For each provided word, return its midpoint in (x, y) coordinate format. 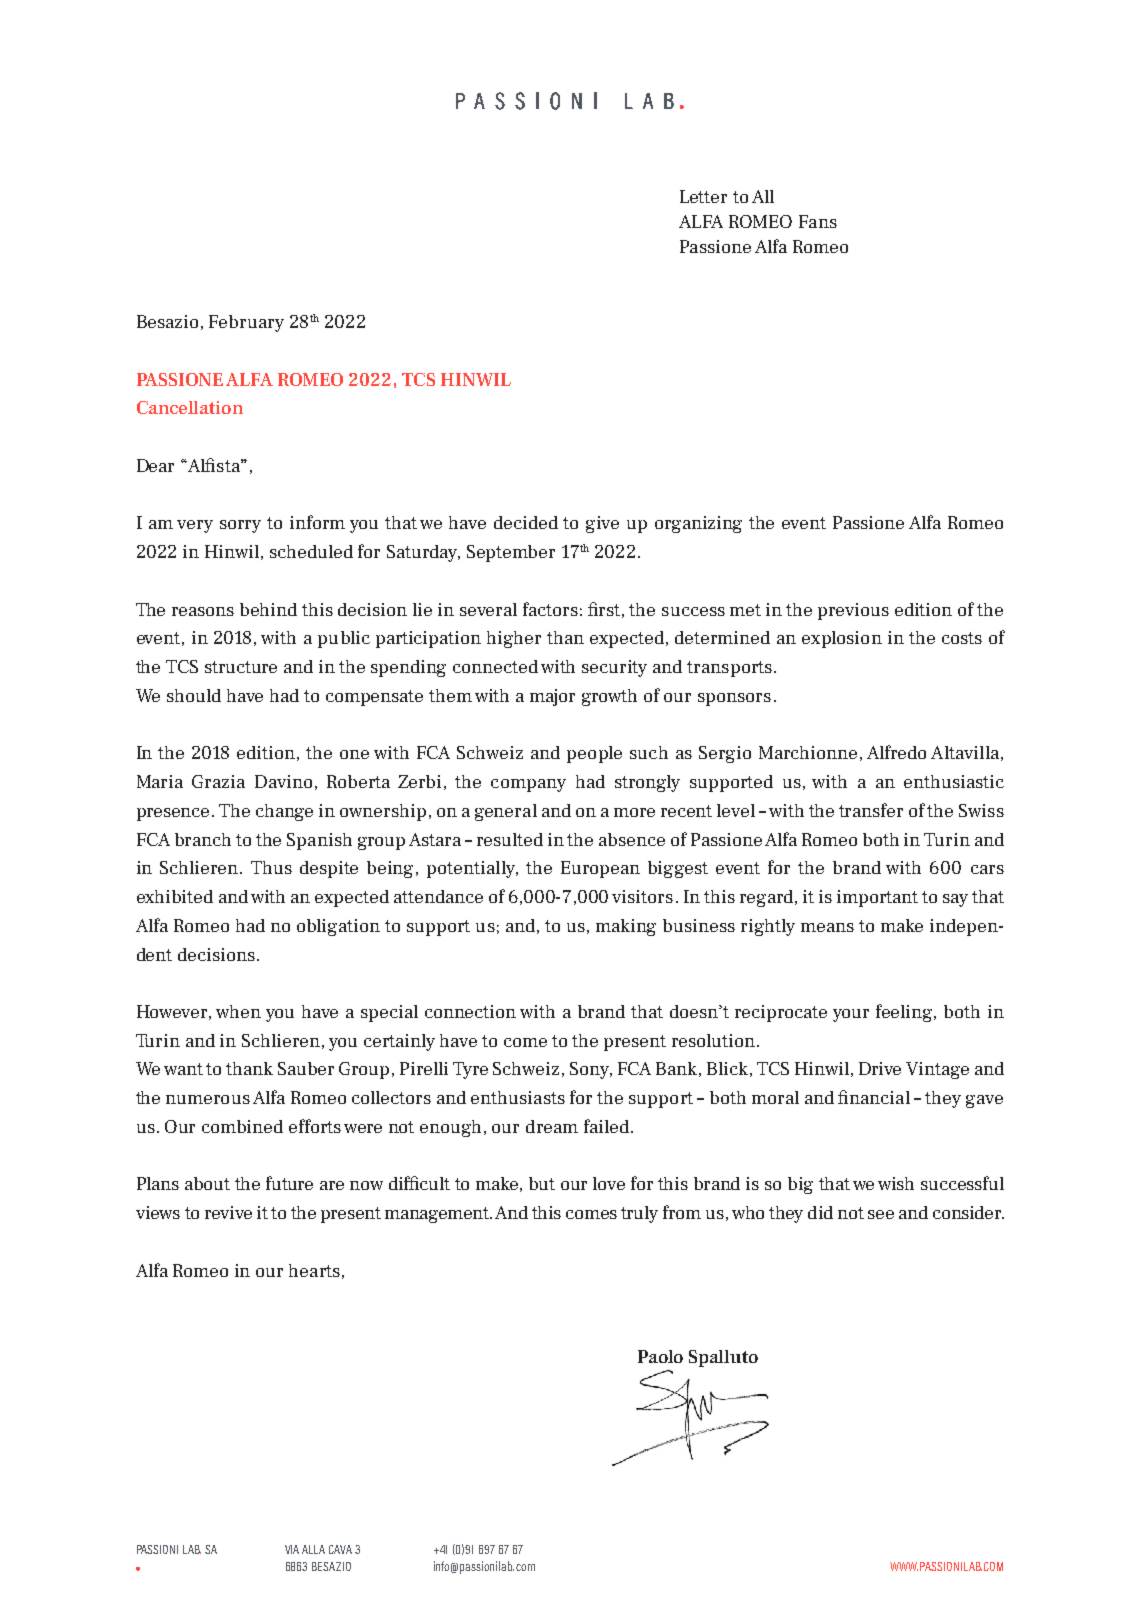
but (542, 1183)
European (600, 869)
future (289, 1183)
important (877, 898)
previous (853, 611)
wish (896, 1183)
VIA (292, 1549)
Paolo (660, 1356)
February (246, 323)
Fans (818, 221)
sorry (240, 526)
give (602, 524)
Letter (703, 196)
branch (203, 839)
